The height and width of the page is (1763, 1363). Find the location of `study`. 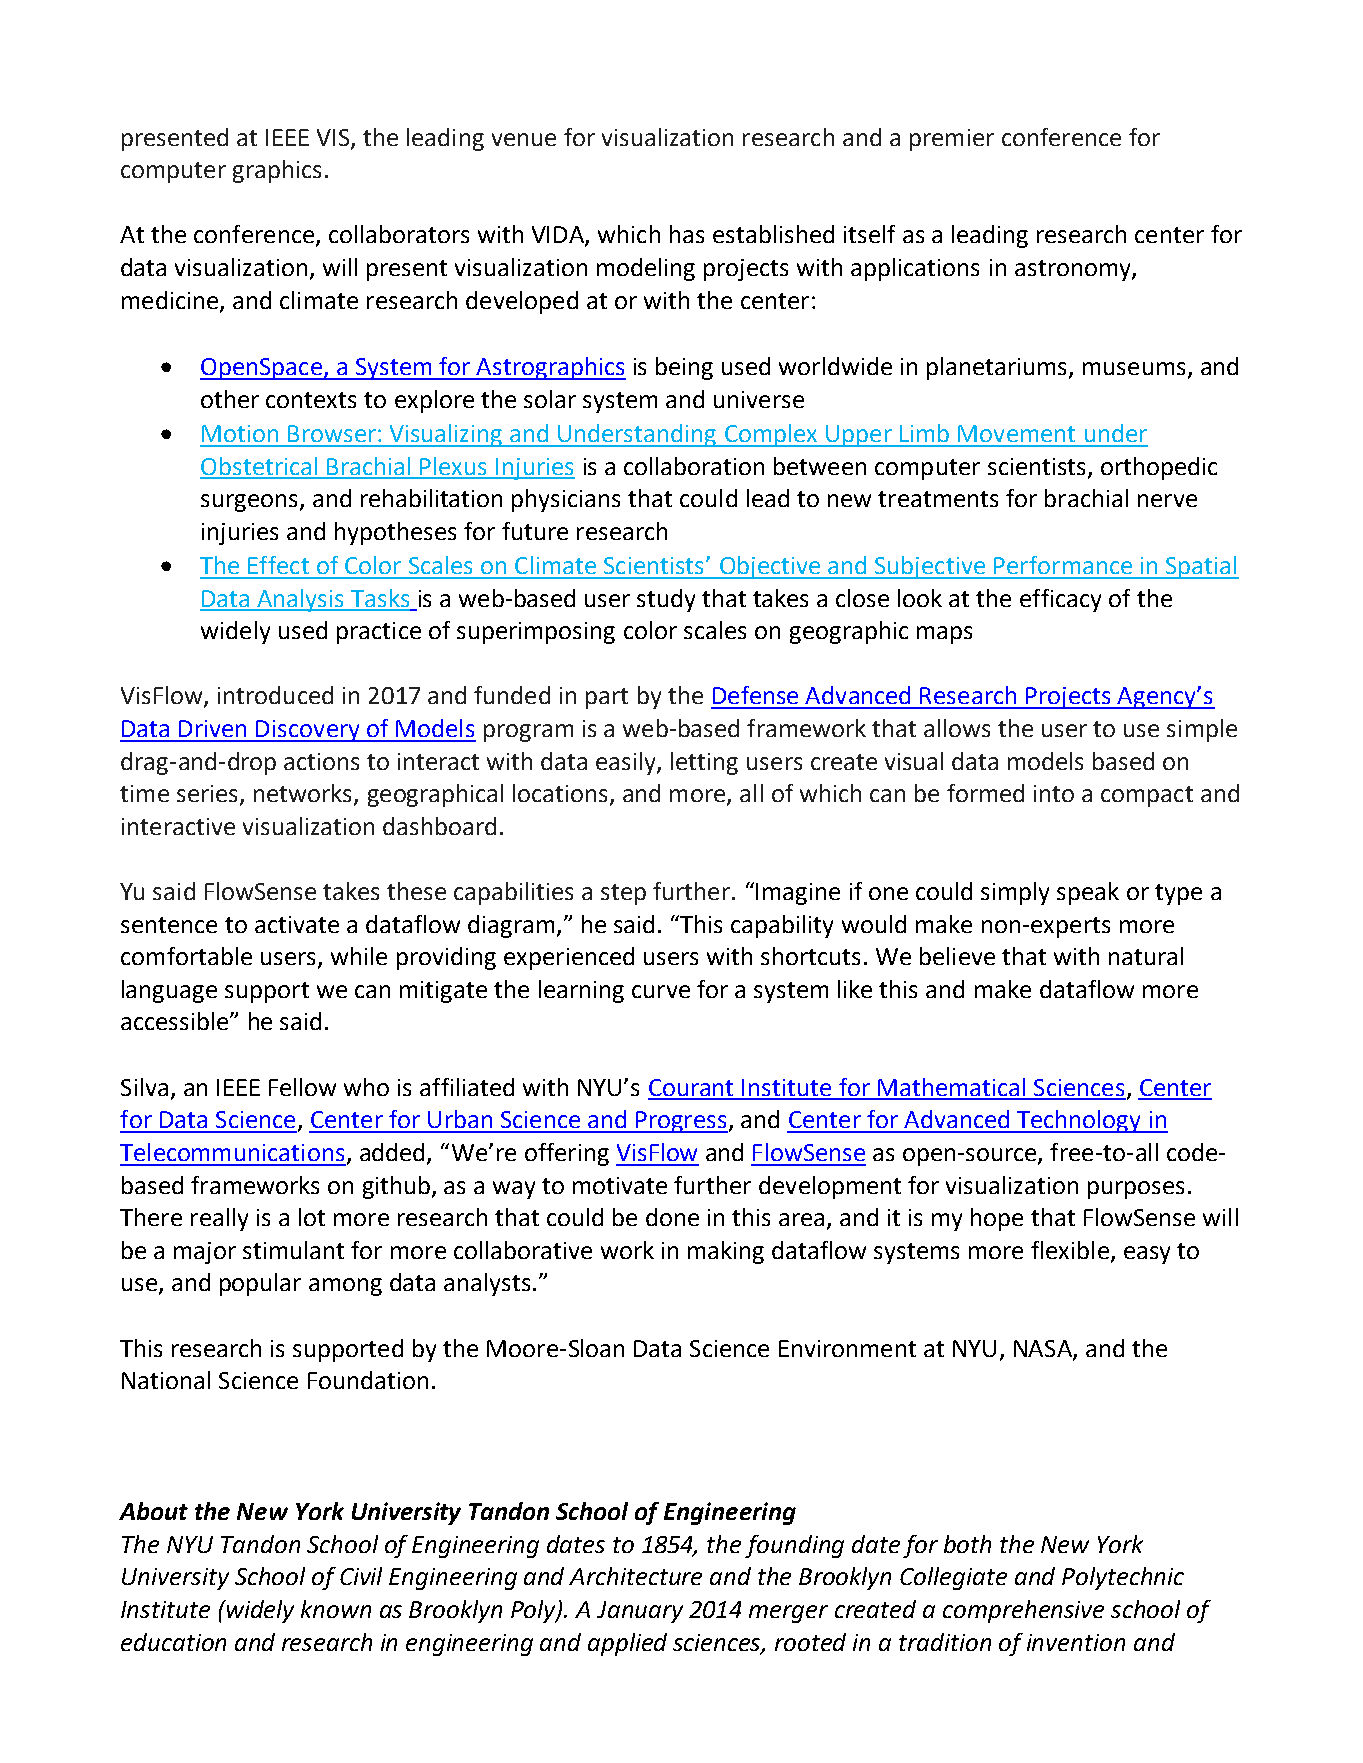

study is located at coordinates (666, 600).
